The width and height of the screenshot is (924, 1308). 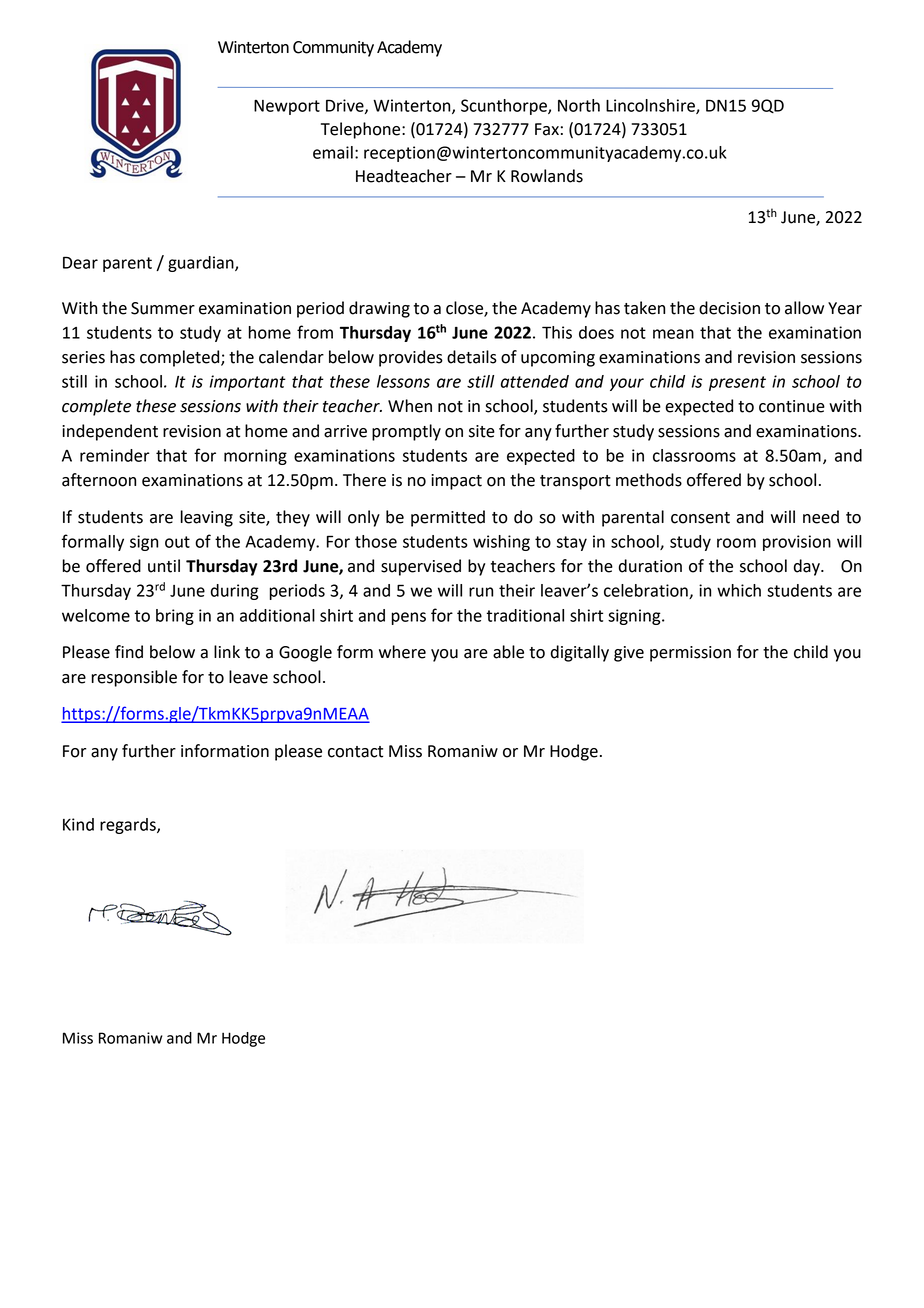 I want to click on Fax, so click(x=547, y=129).
